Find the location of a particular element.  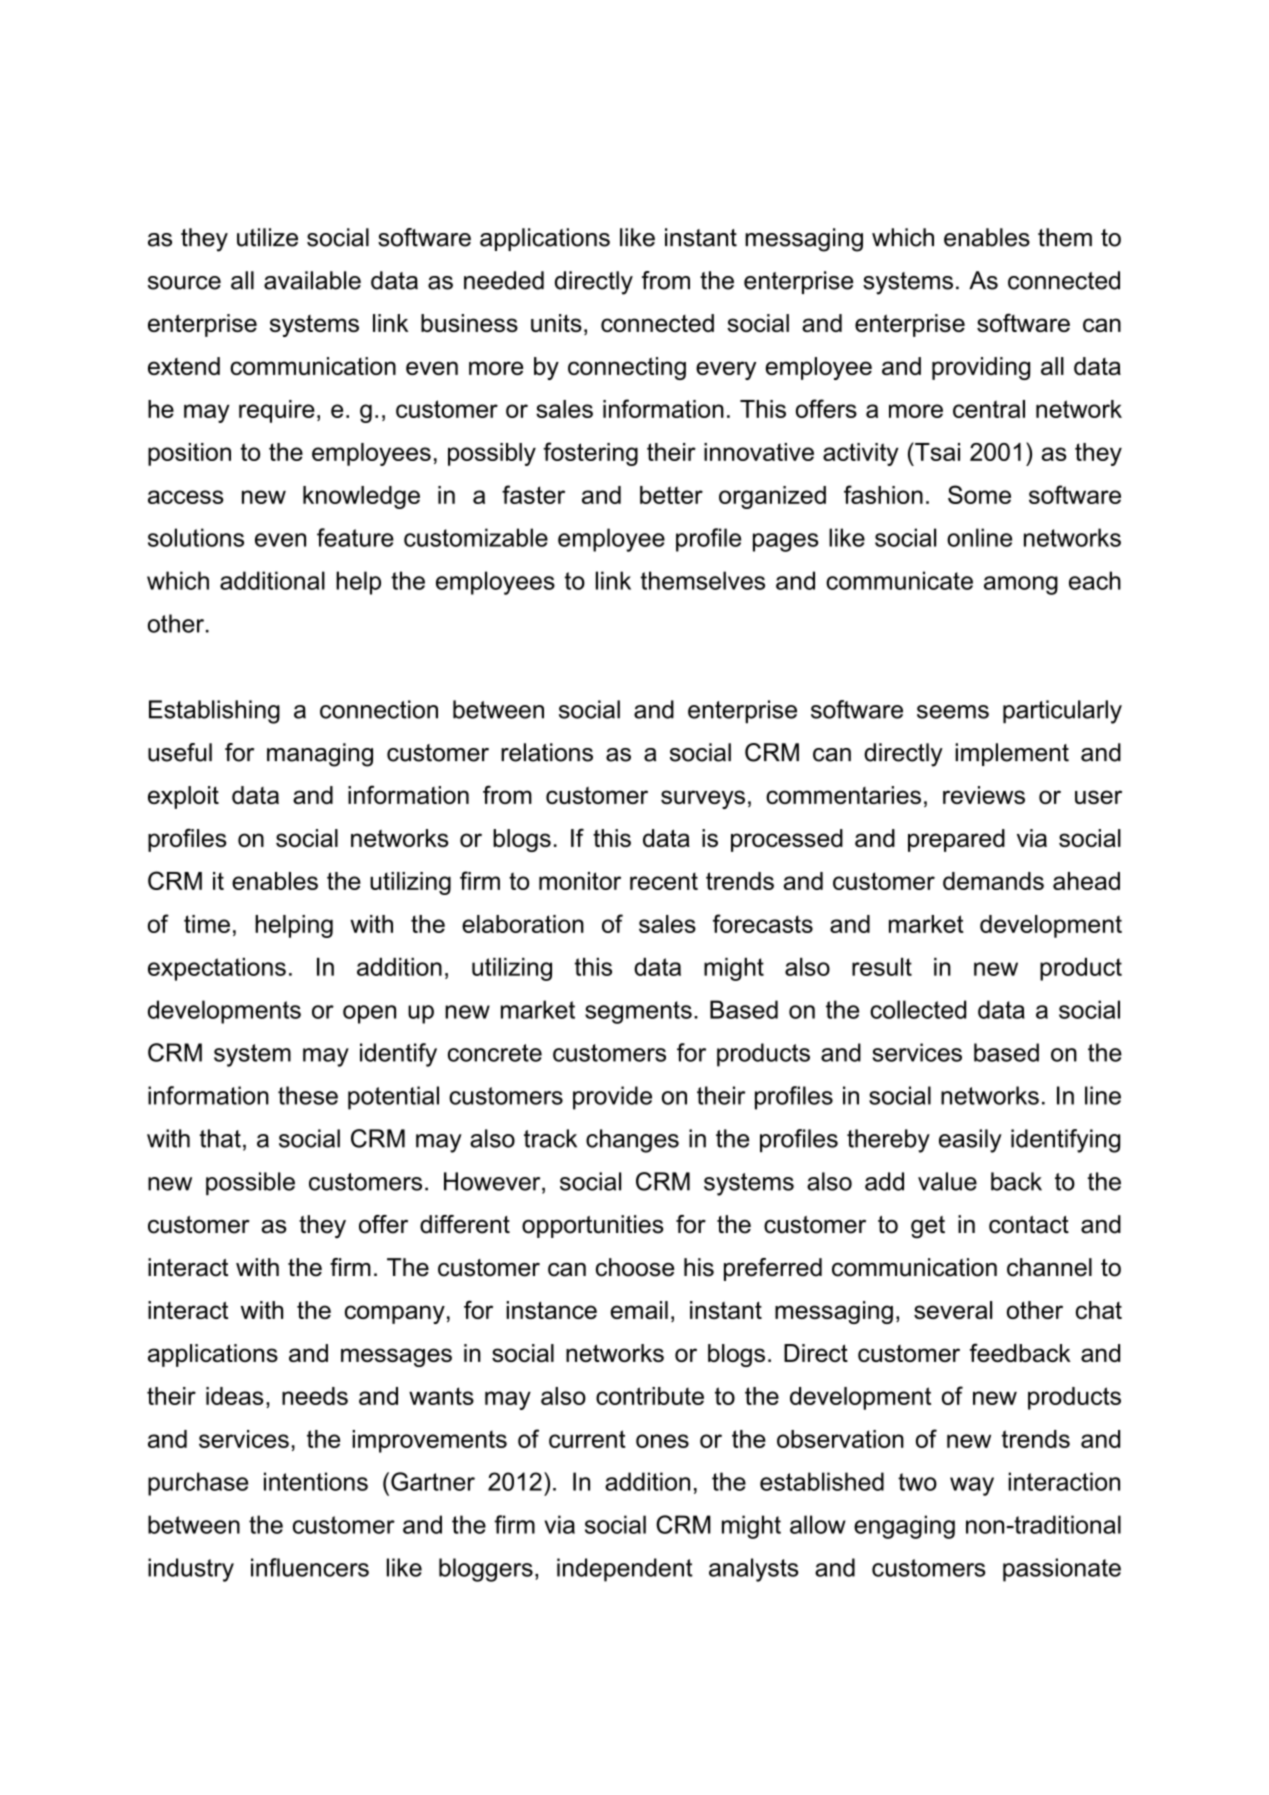

better is located at coordinates (671, 495).
